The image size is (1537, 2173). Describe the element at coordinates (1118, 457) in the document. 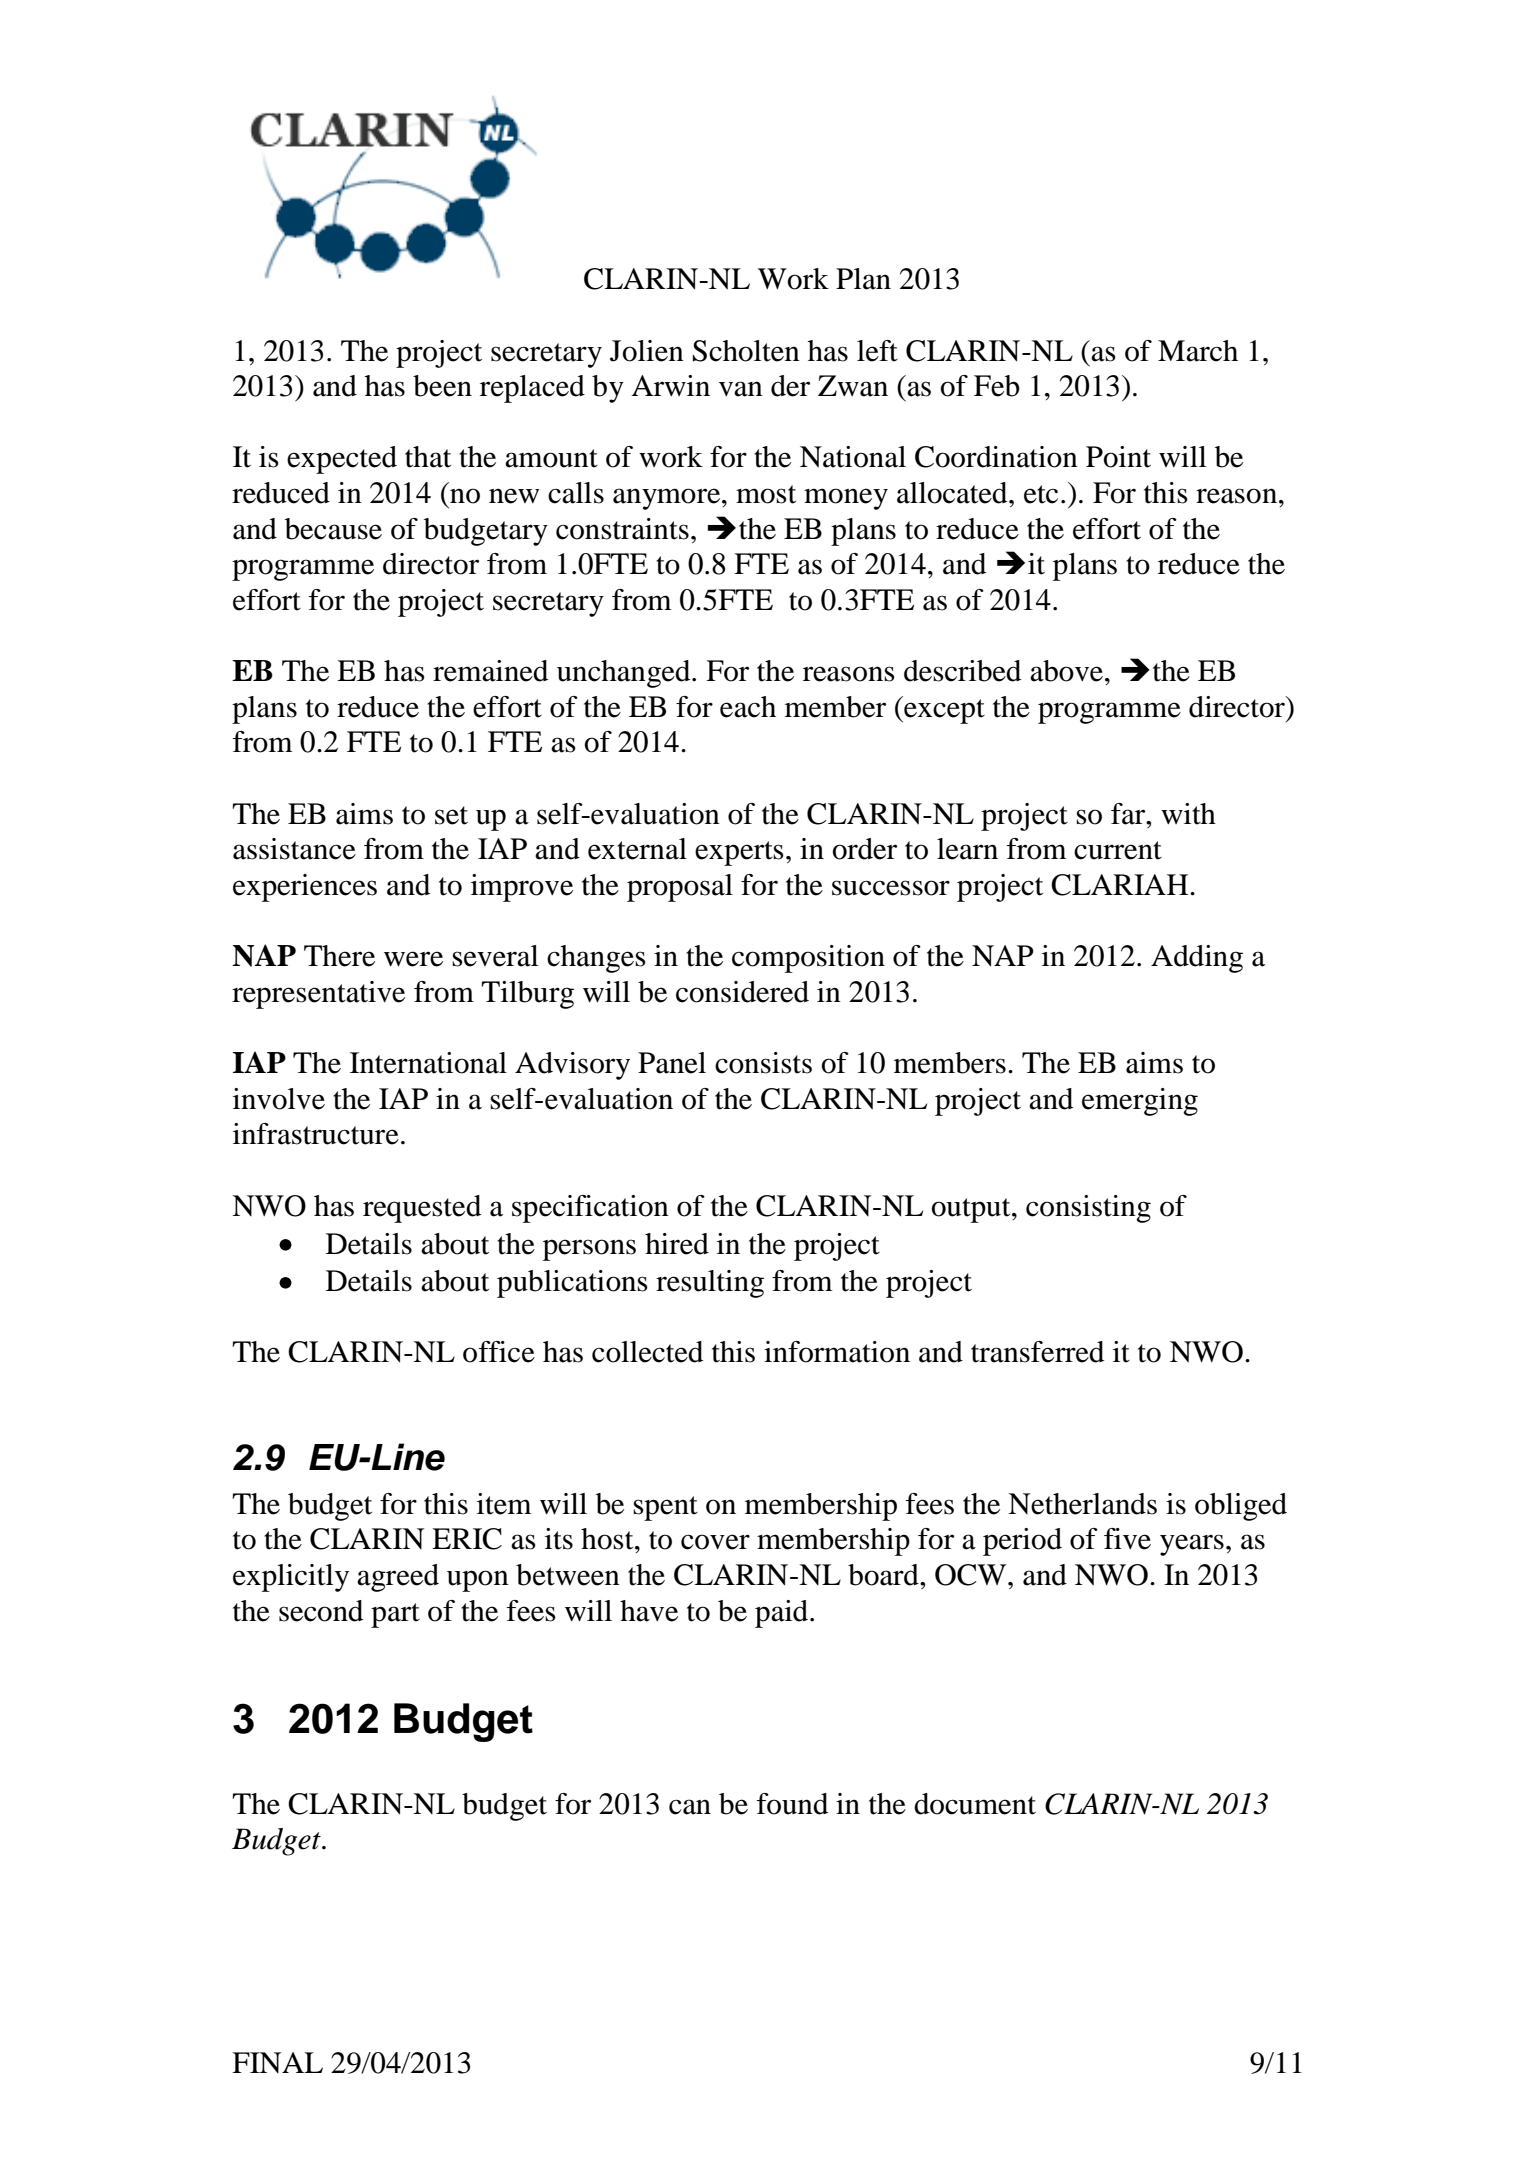

I see `Point` at that location.
